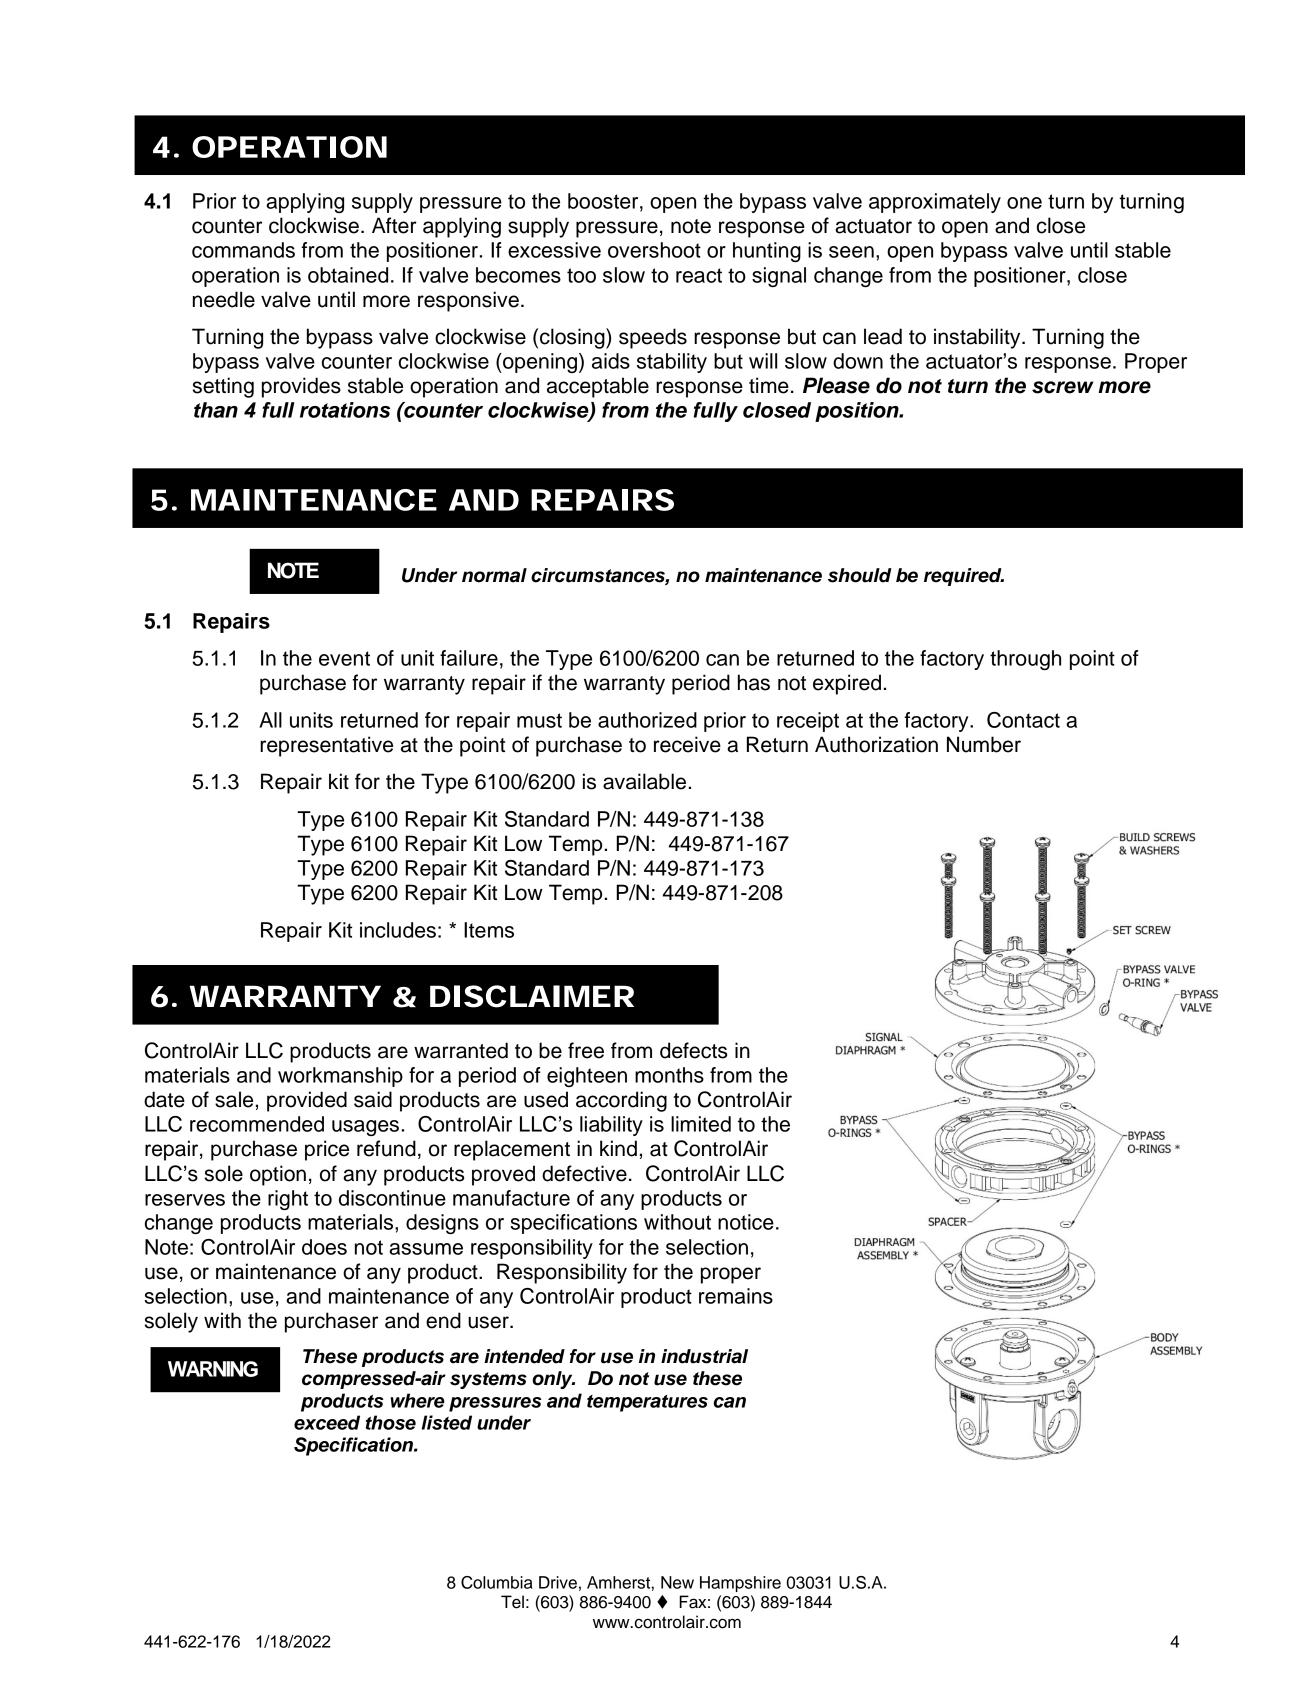 This image has width=1305, height=1689. Describe the element at coordinates (558, 1582) in the image. I see `Drive` at that location.
